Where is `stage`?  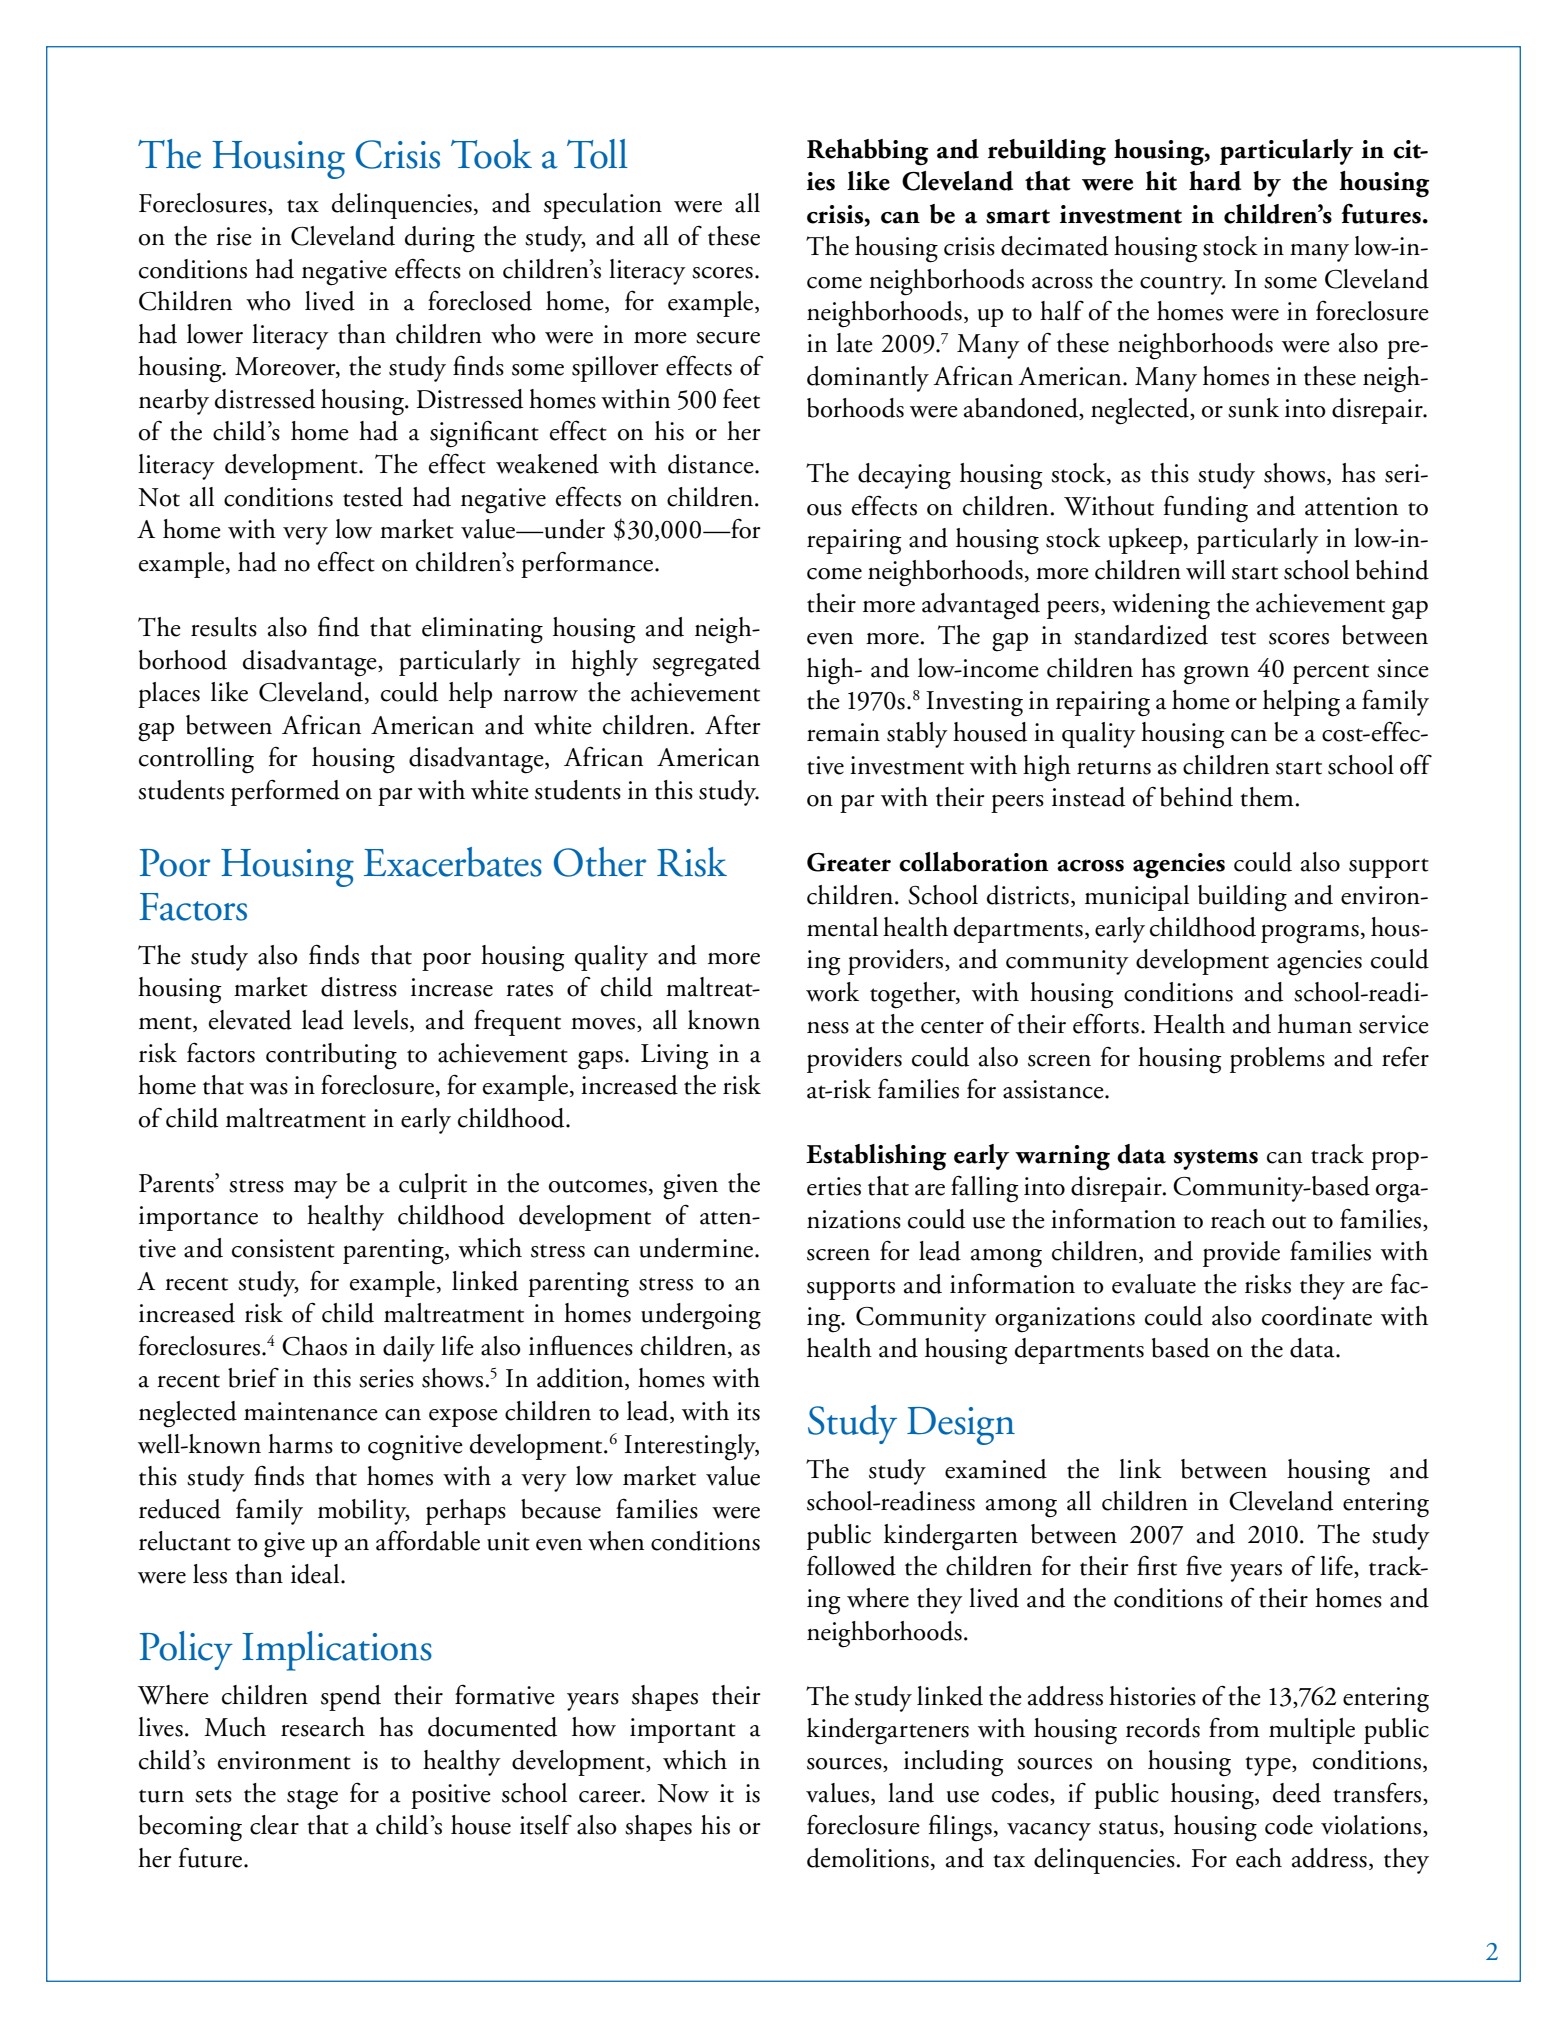 stage is located at coordinates (312, 1799).
